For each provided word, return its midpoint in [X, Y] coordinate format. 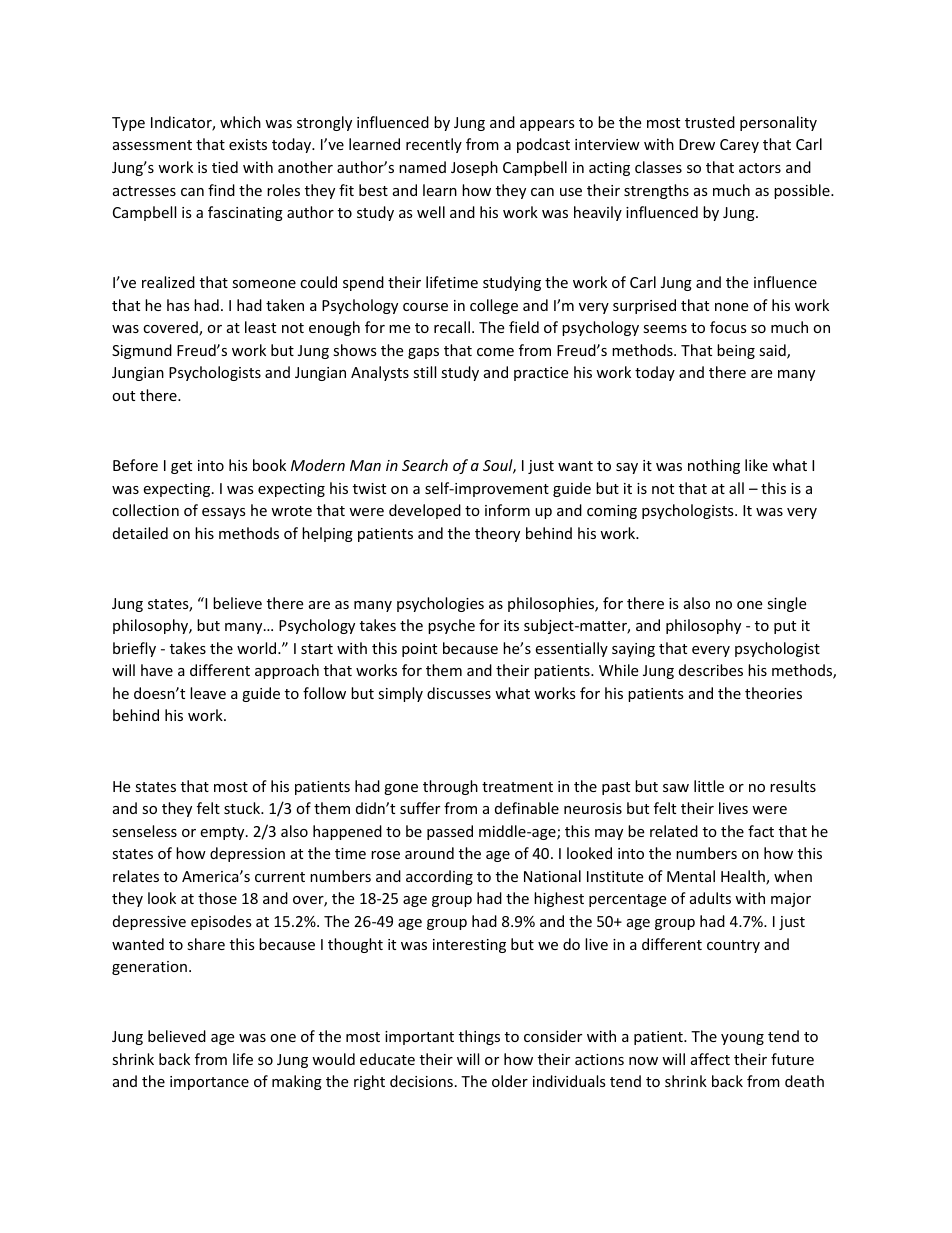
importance [209, 1083]
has [178, 305]
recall [452, 327]
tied [225, 167]
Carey [739, 146]
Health [744, 877]
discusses [459, 693]
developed [425, 511]
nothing [714, 466]
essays [224, 513]
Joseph [474, 168]
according [439, 877]
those [217, 898]
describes [711, 670]
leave [208, 693]
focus [728, 327]
